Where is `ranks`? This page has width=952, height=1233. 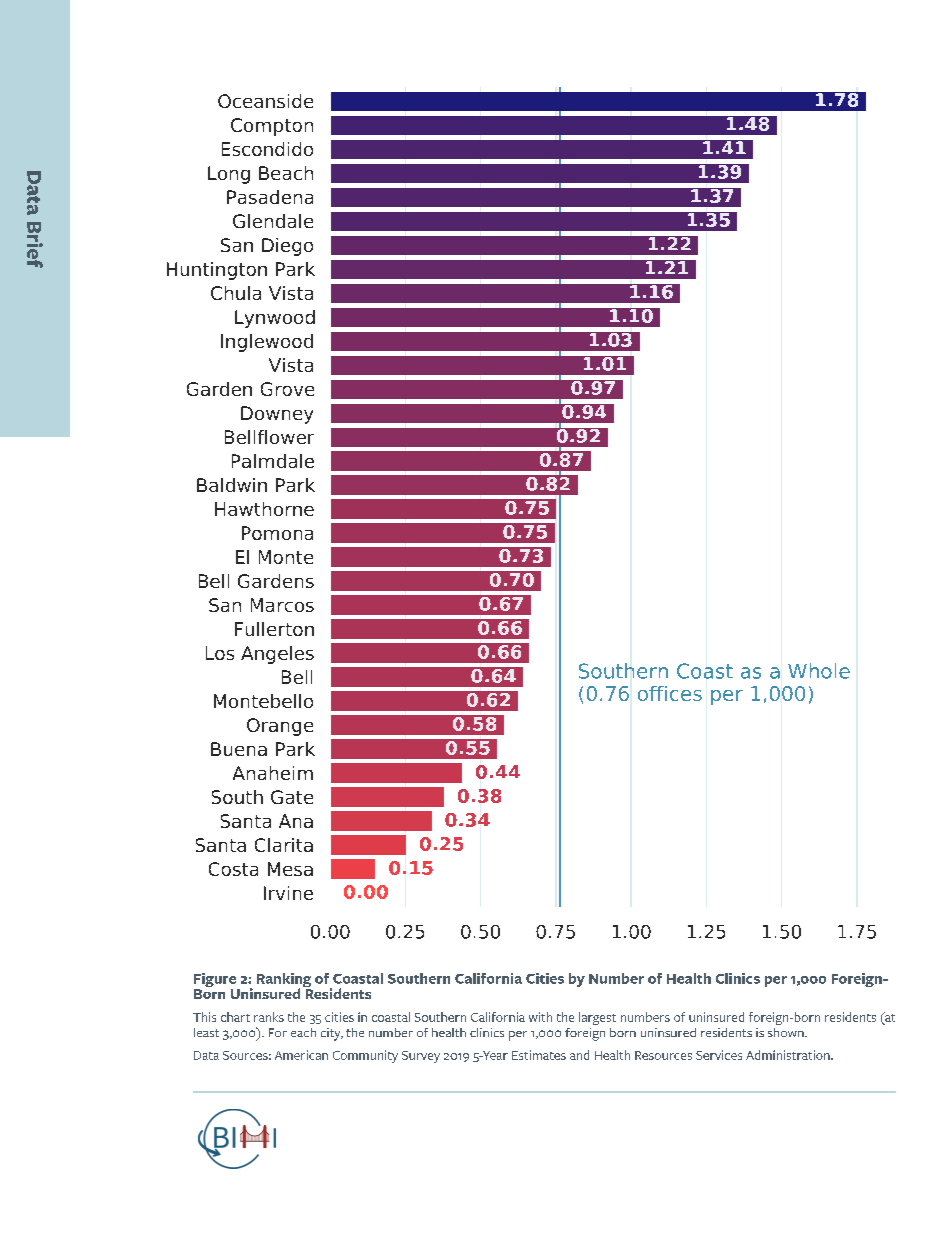
ranks is located at coordinates (269, 1017).
